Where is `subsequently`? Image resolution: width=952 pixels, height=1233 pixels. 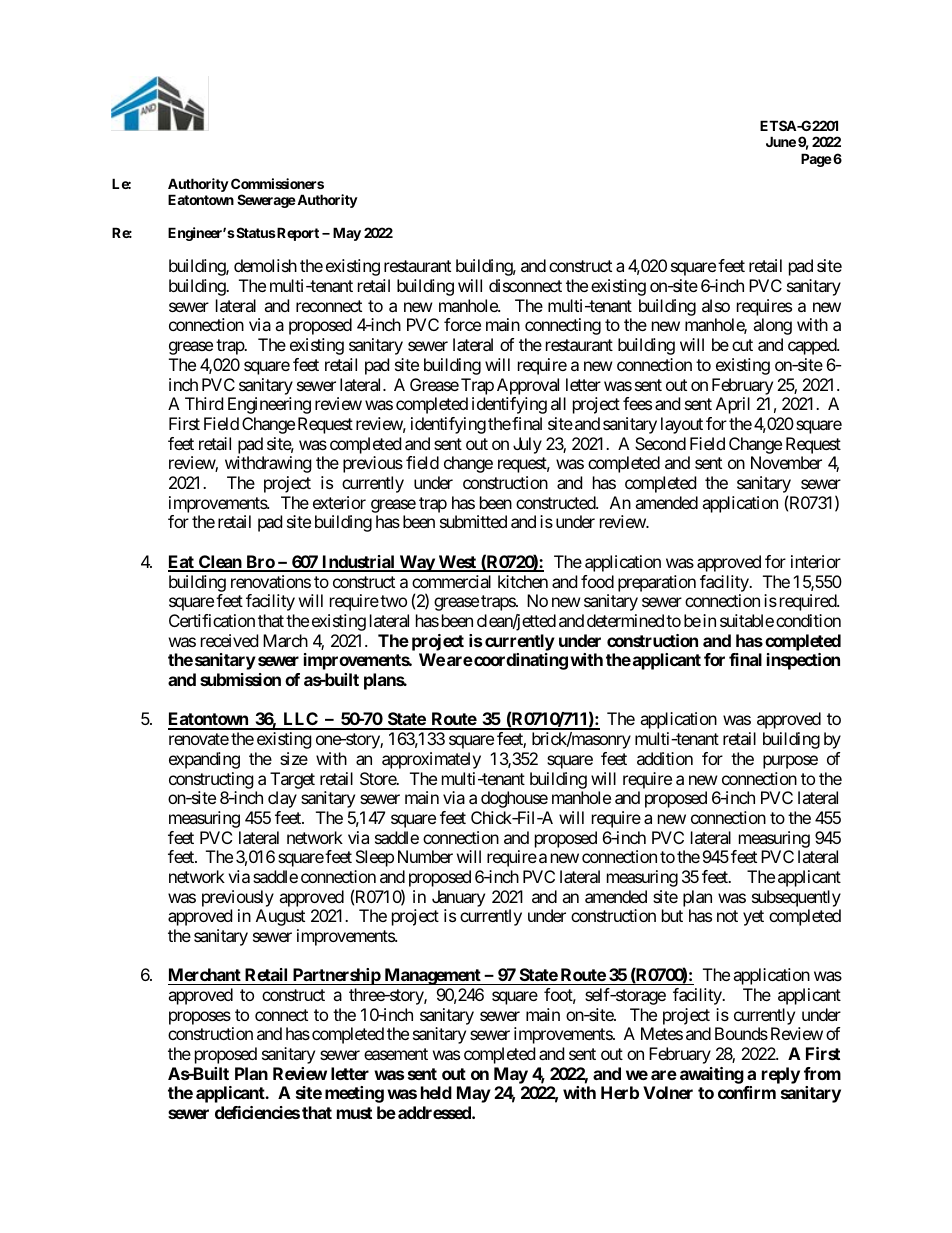 subsequently is located at coordinates (796, 898).
